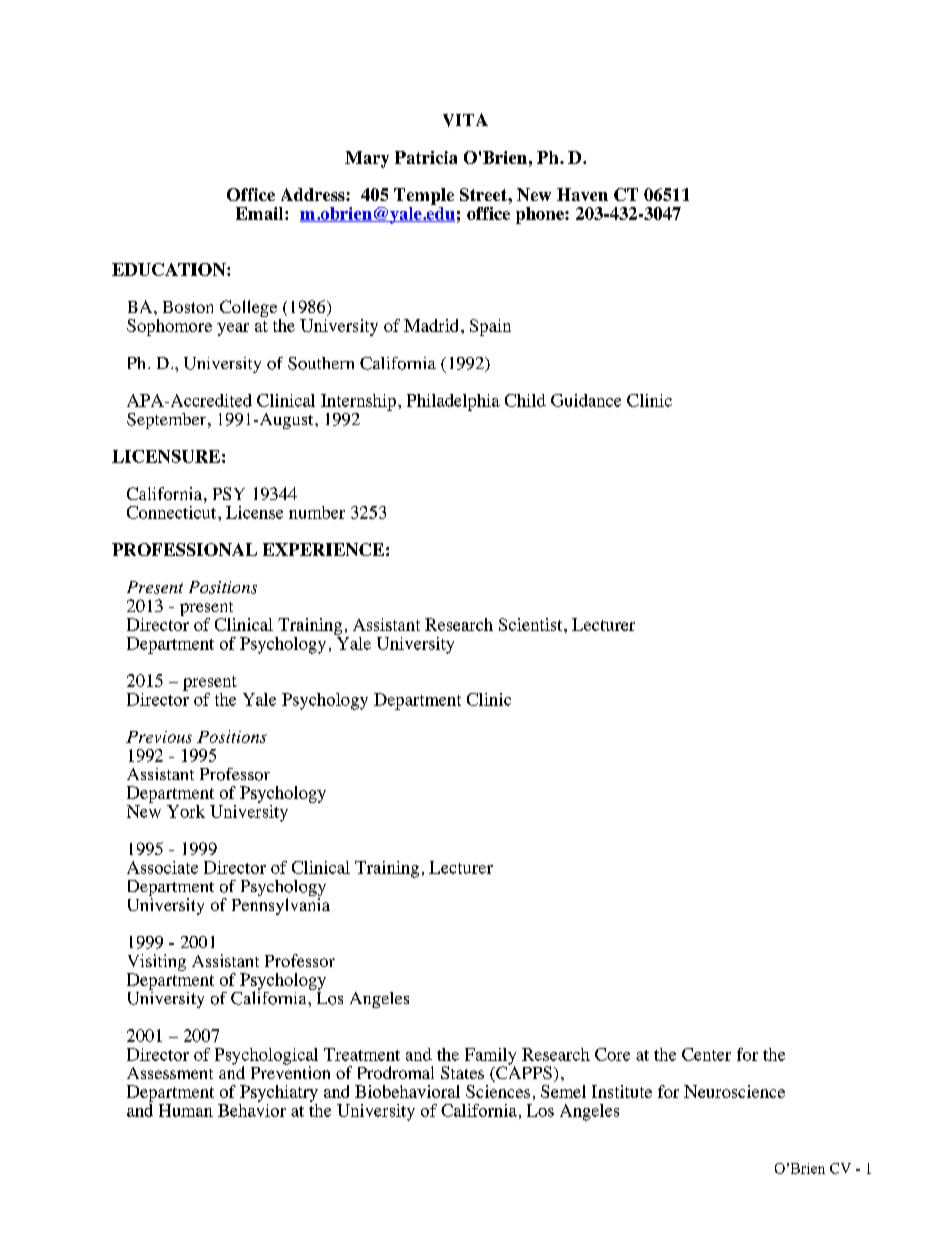  What do you see at coordinates (426, 157) in the image?
I see `Patricia` at bounding box center [426, 157].
